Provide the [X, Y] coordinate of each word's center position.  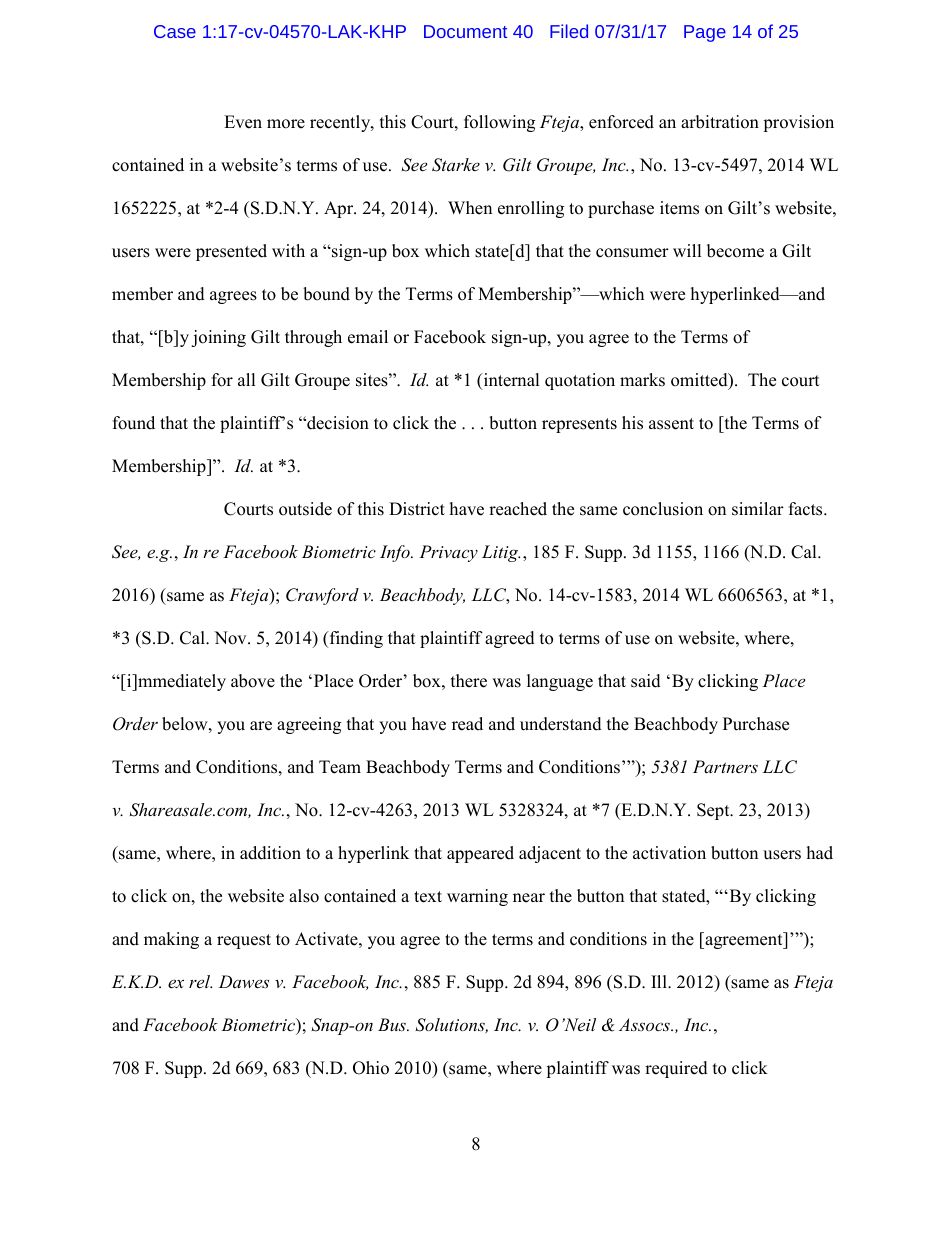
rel [200, 981]
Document [465, 31]
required [676, 1069]
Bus [393, 1024]
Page [705, 33]
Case [175, 31]
